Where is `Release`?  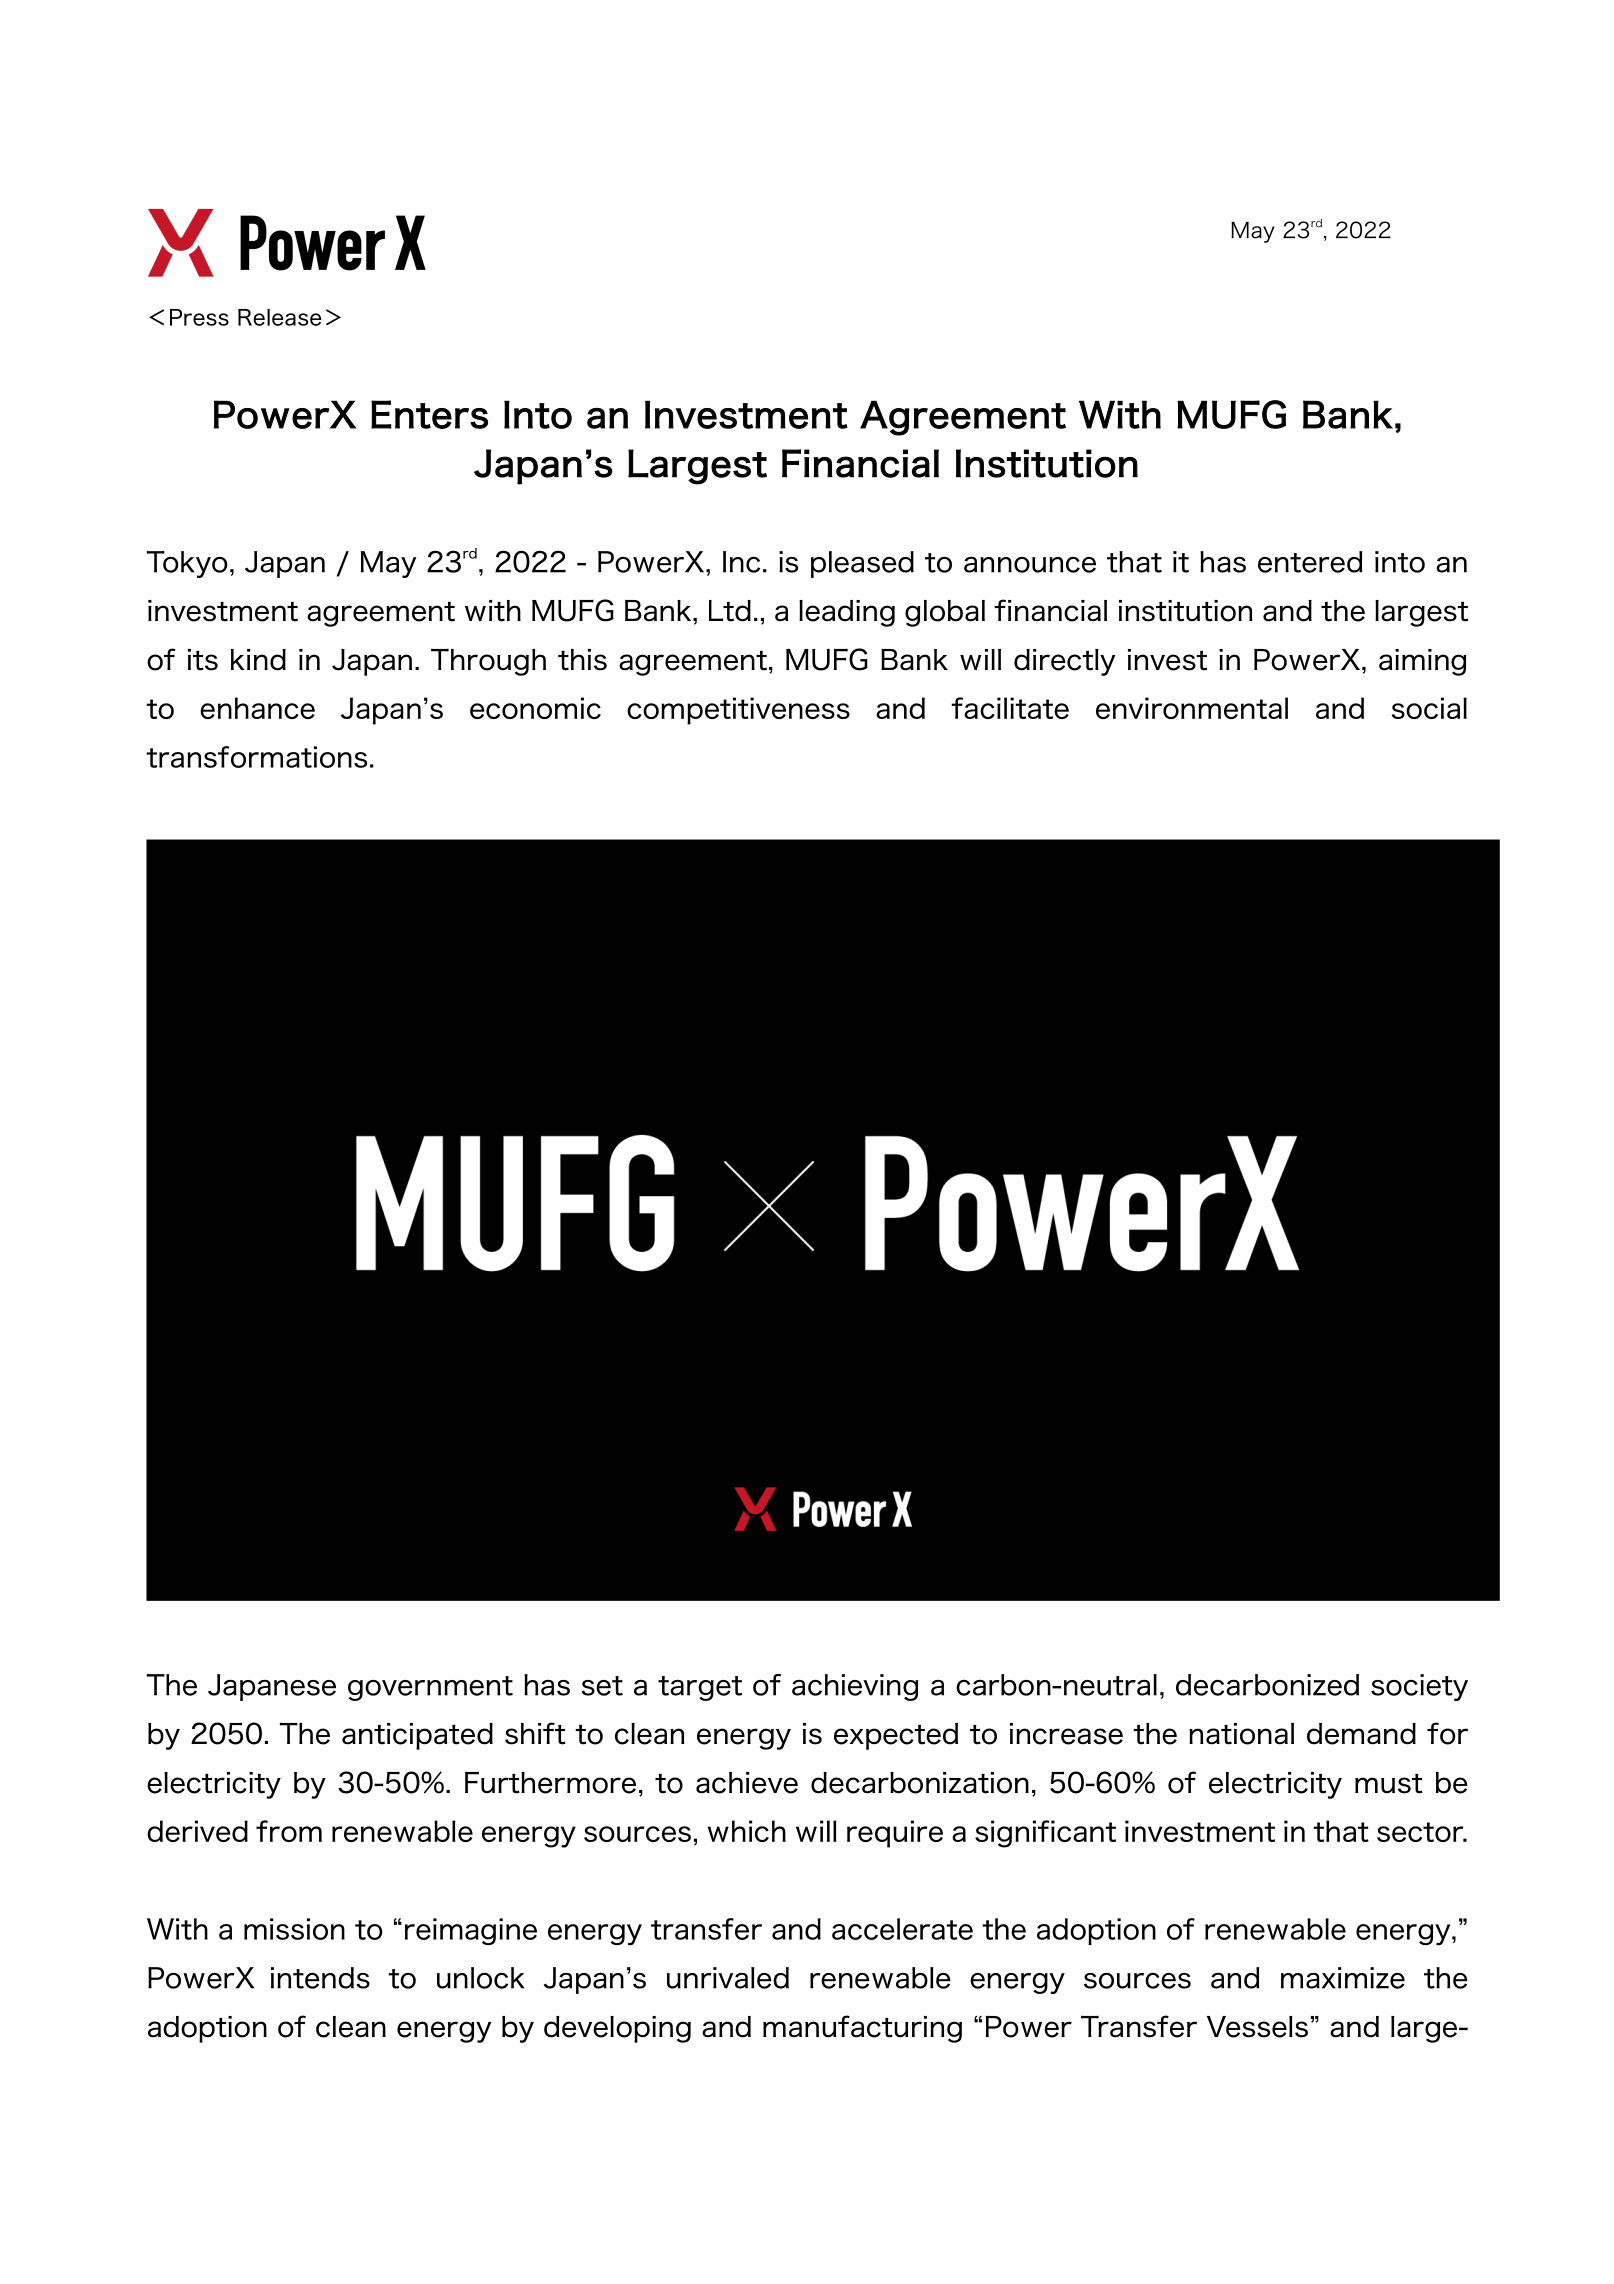
Release is located at coordinates (280, 317).
